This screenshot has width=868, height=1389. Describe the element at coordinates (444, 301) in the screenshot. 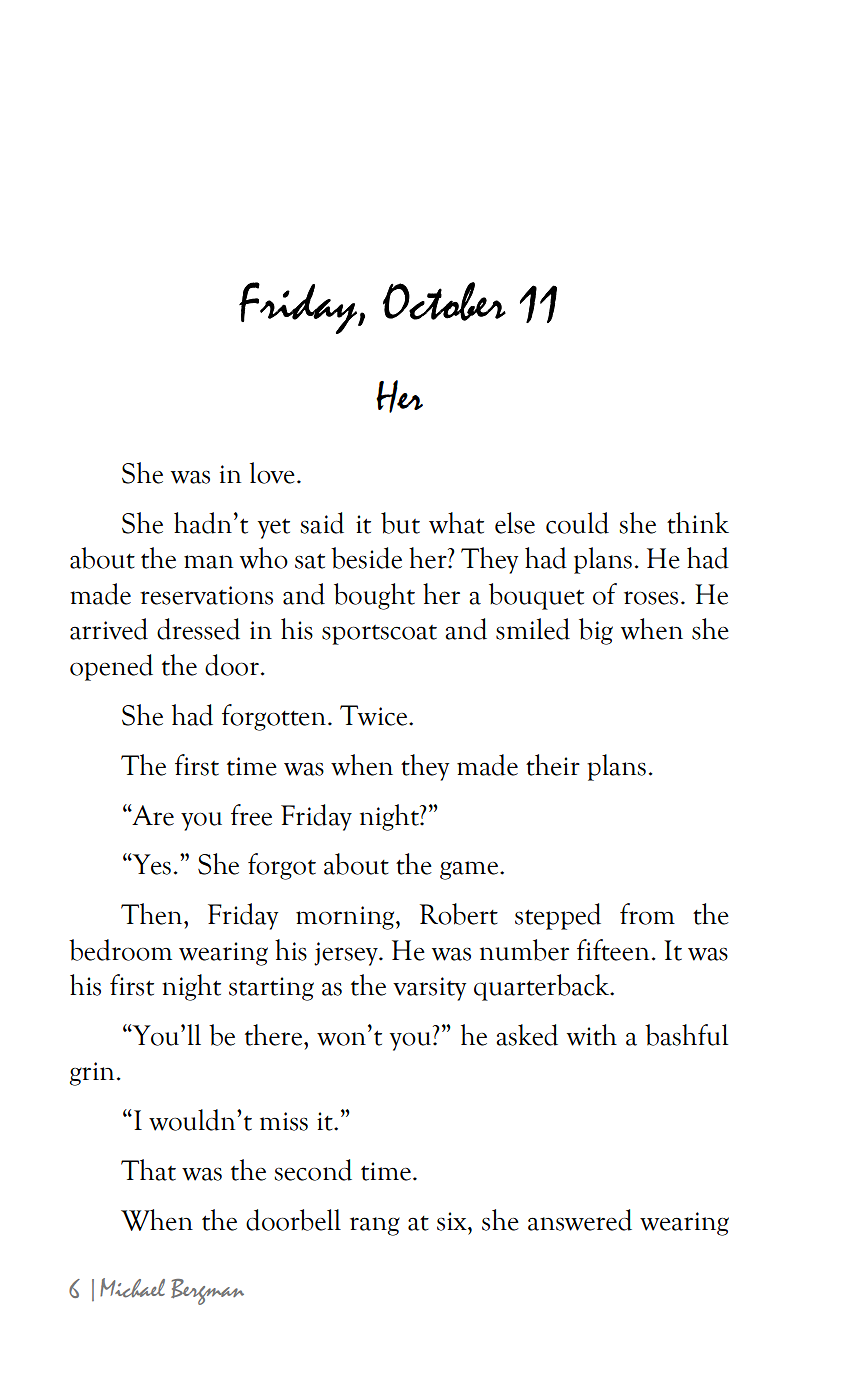

I see `October` at that location.
